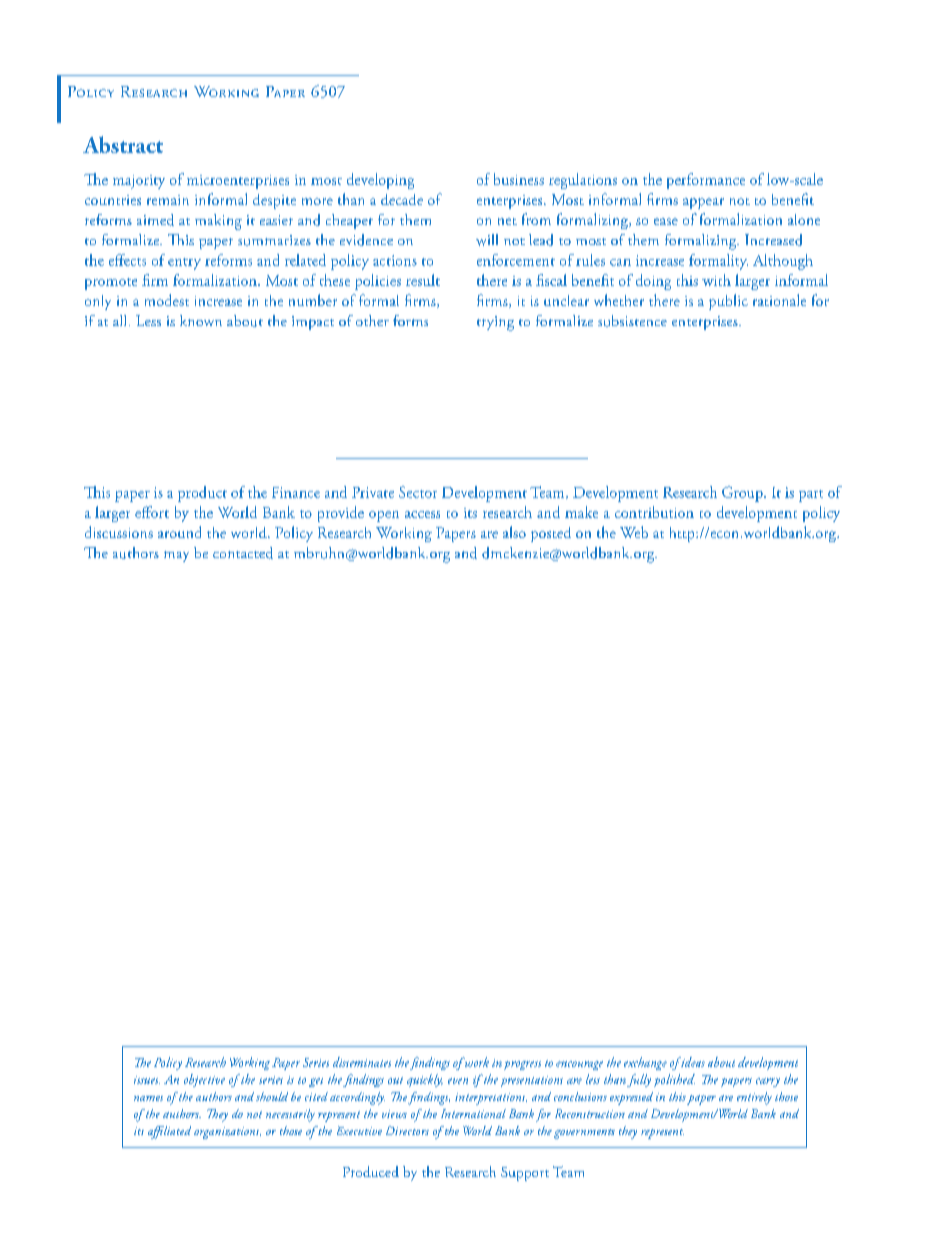  What do you see at coordinates (168, 200) in the image?
I see `remain` at bounding box center [168, 200].
